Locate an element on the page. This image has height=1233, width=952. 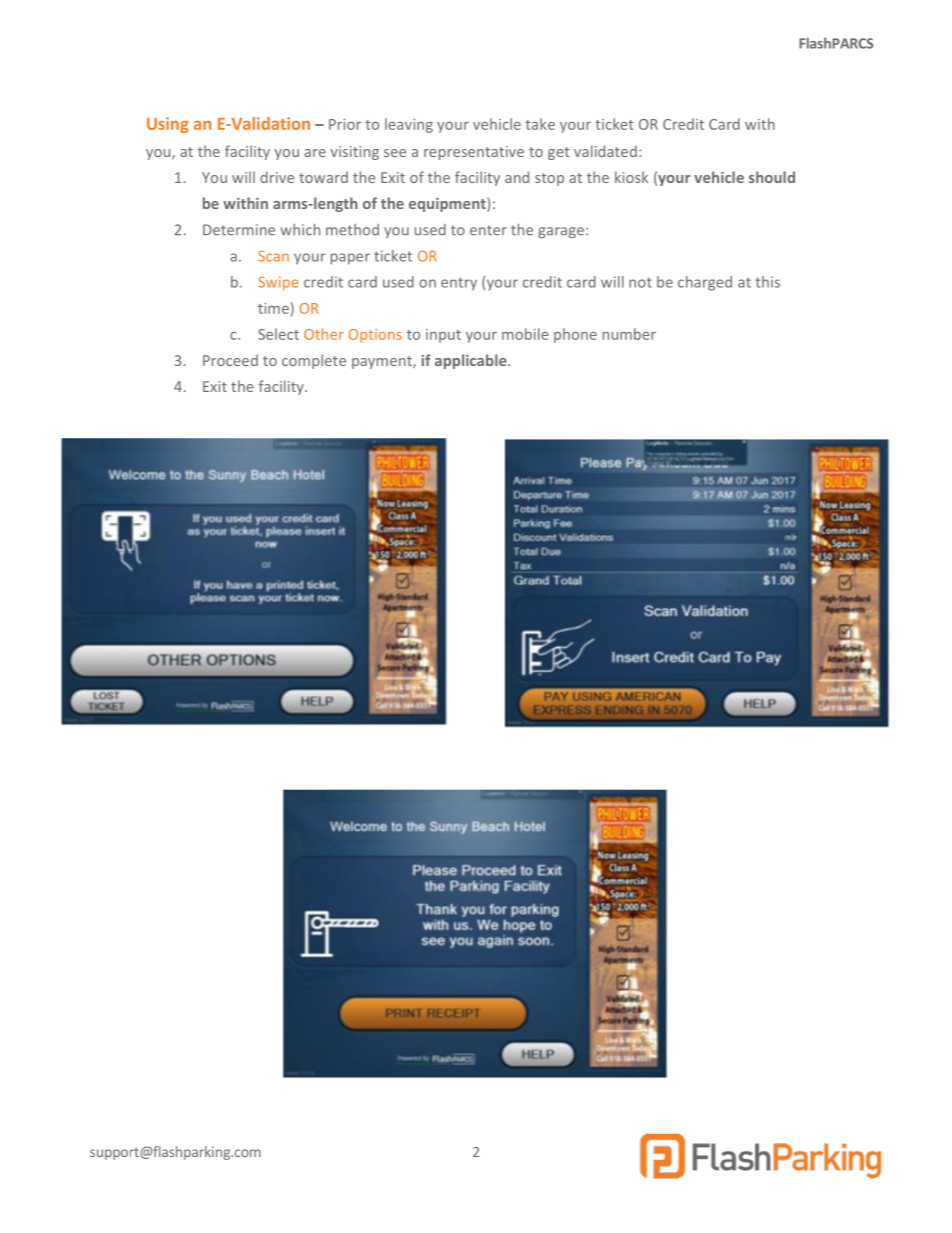
Determine is located at coordinates (239, 230).
